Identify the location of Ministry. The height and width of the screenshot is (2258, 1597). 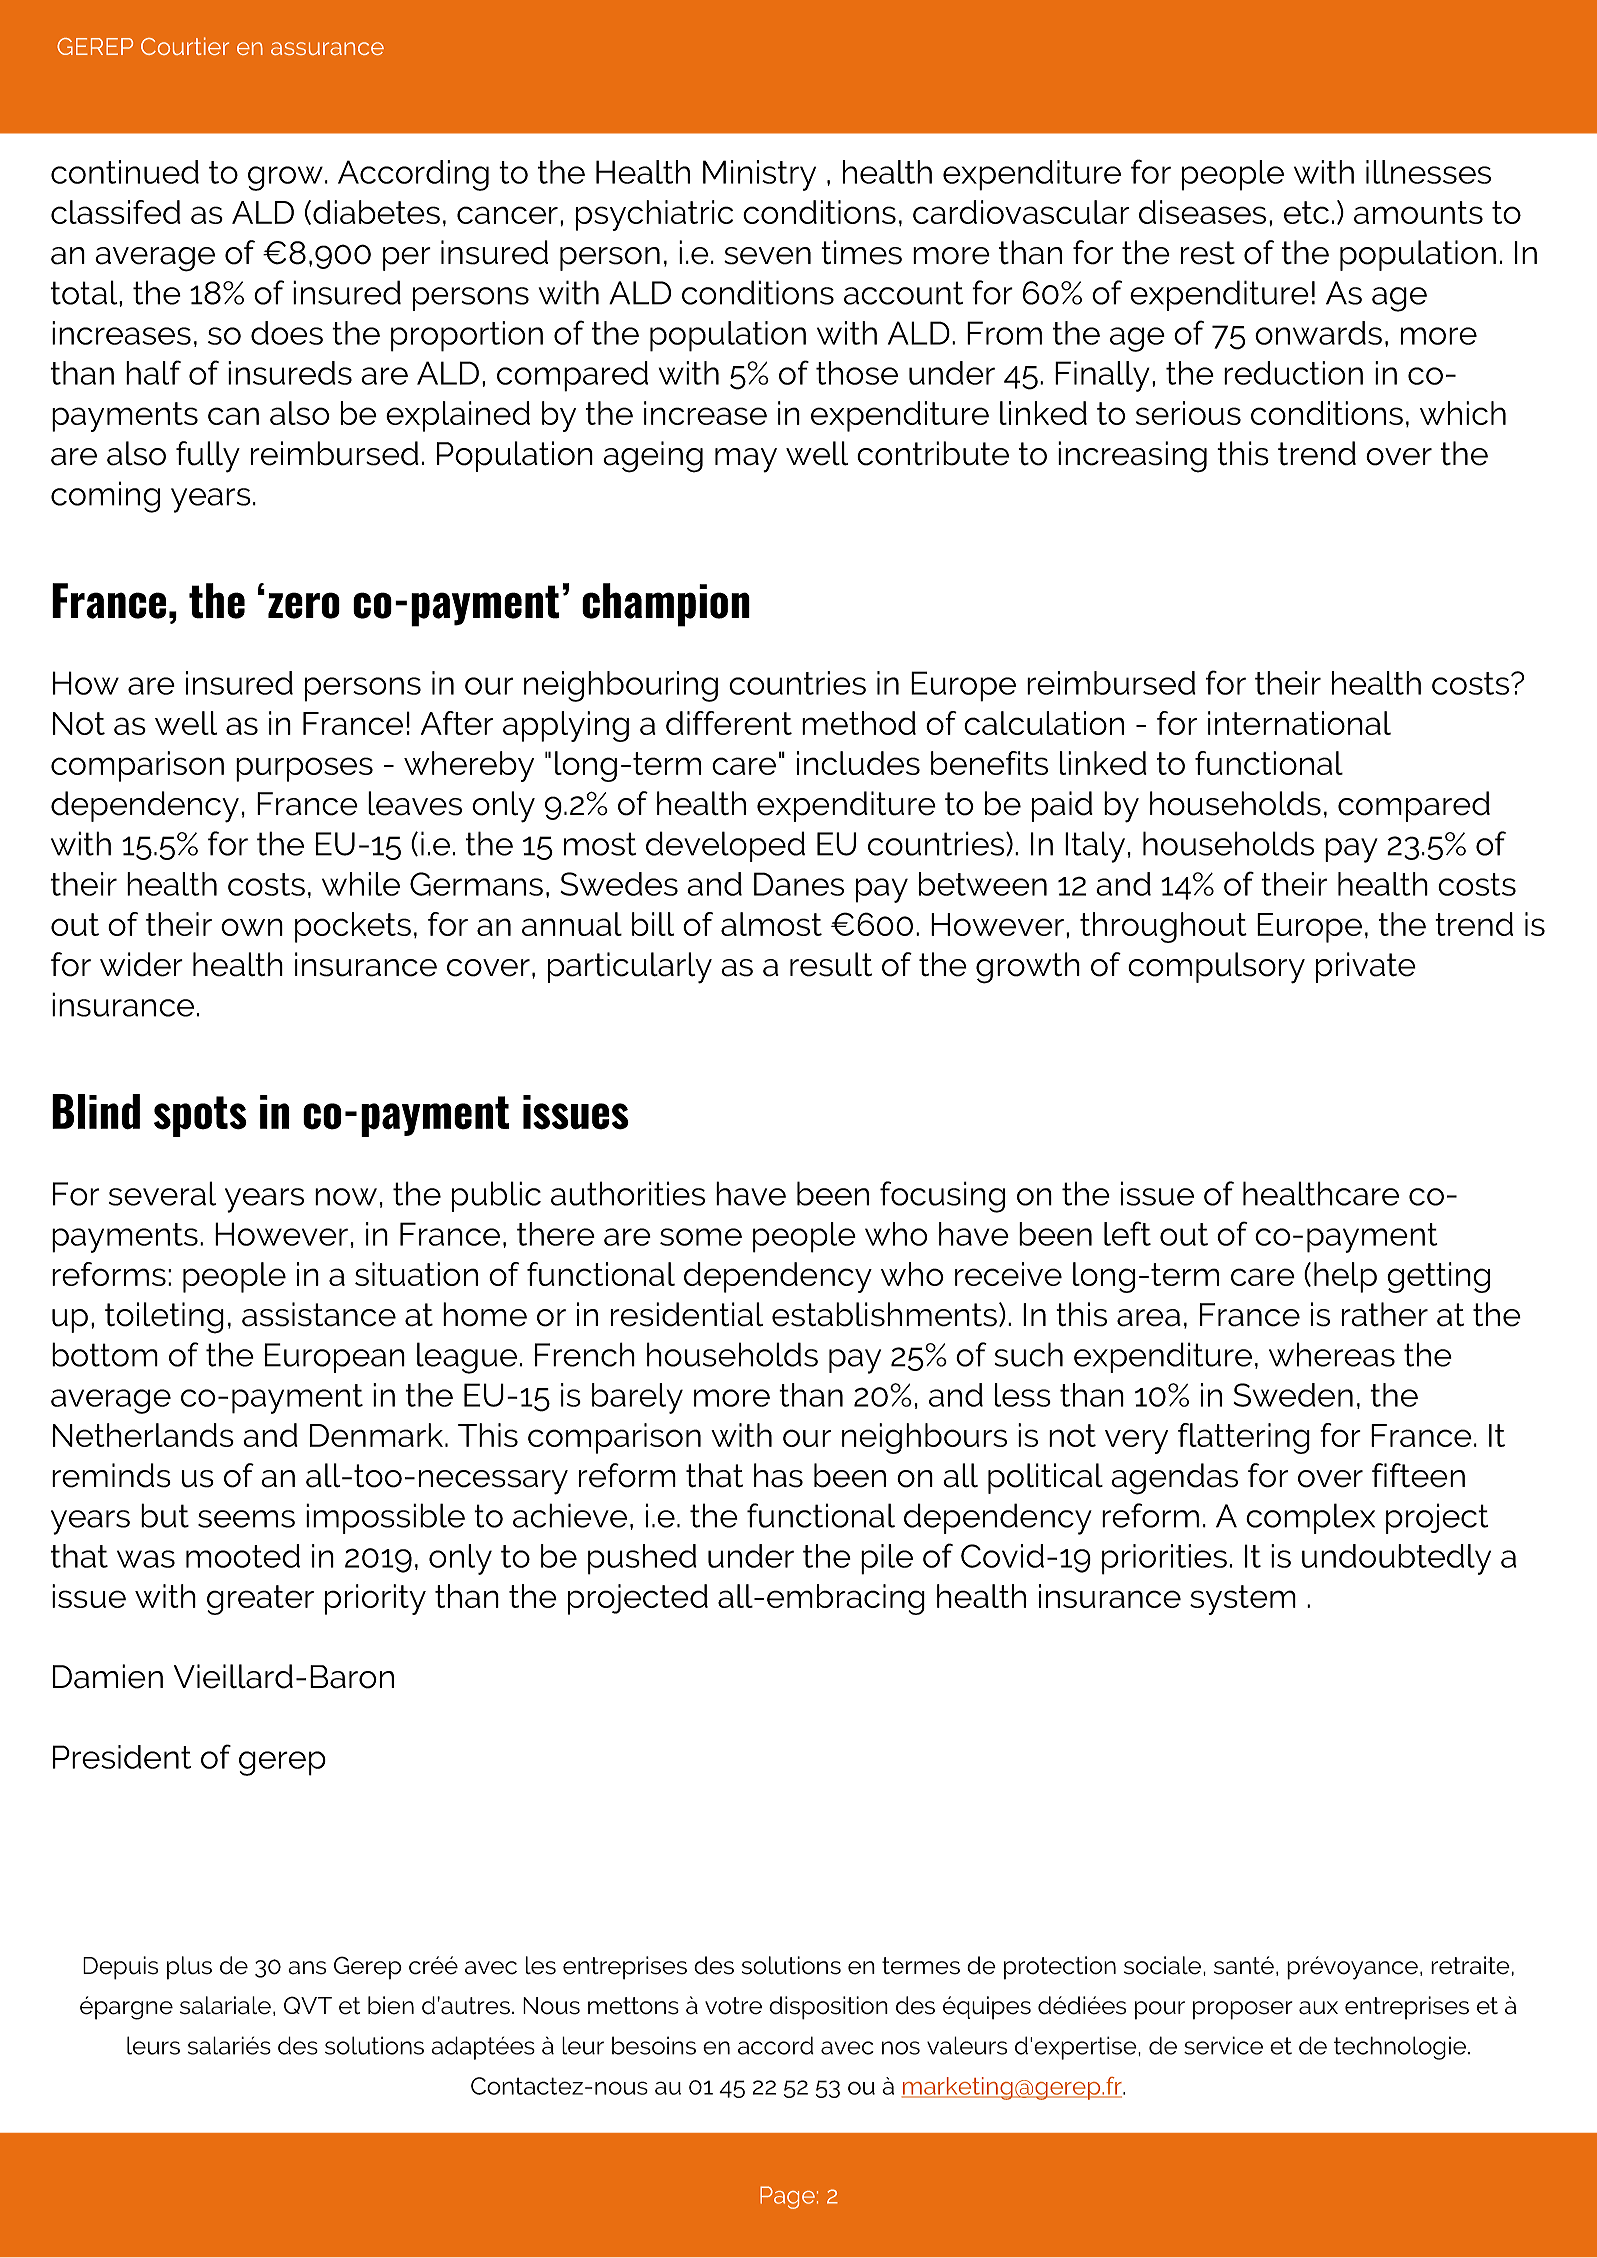
(759, 175).
